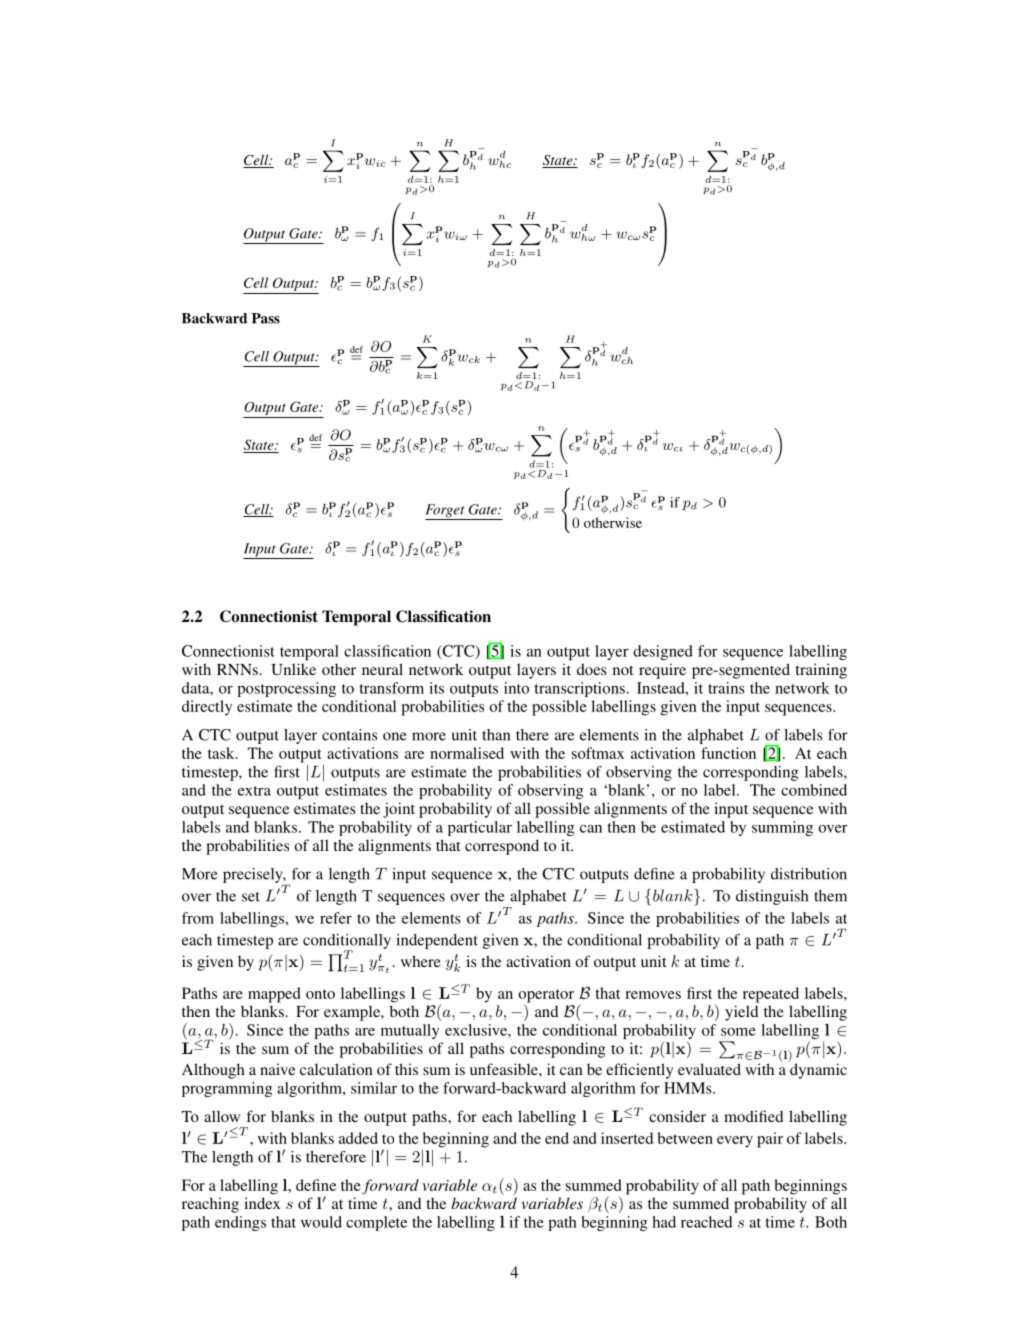  Describe the element at coordinates (254, 791) in the document. I see `extra` at that location.
